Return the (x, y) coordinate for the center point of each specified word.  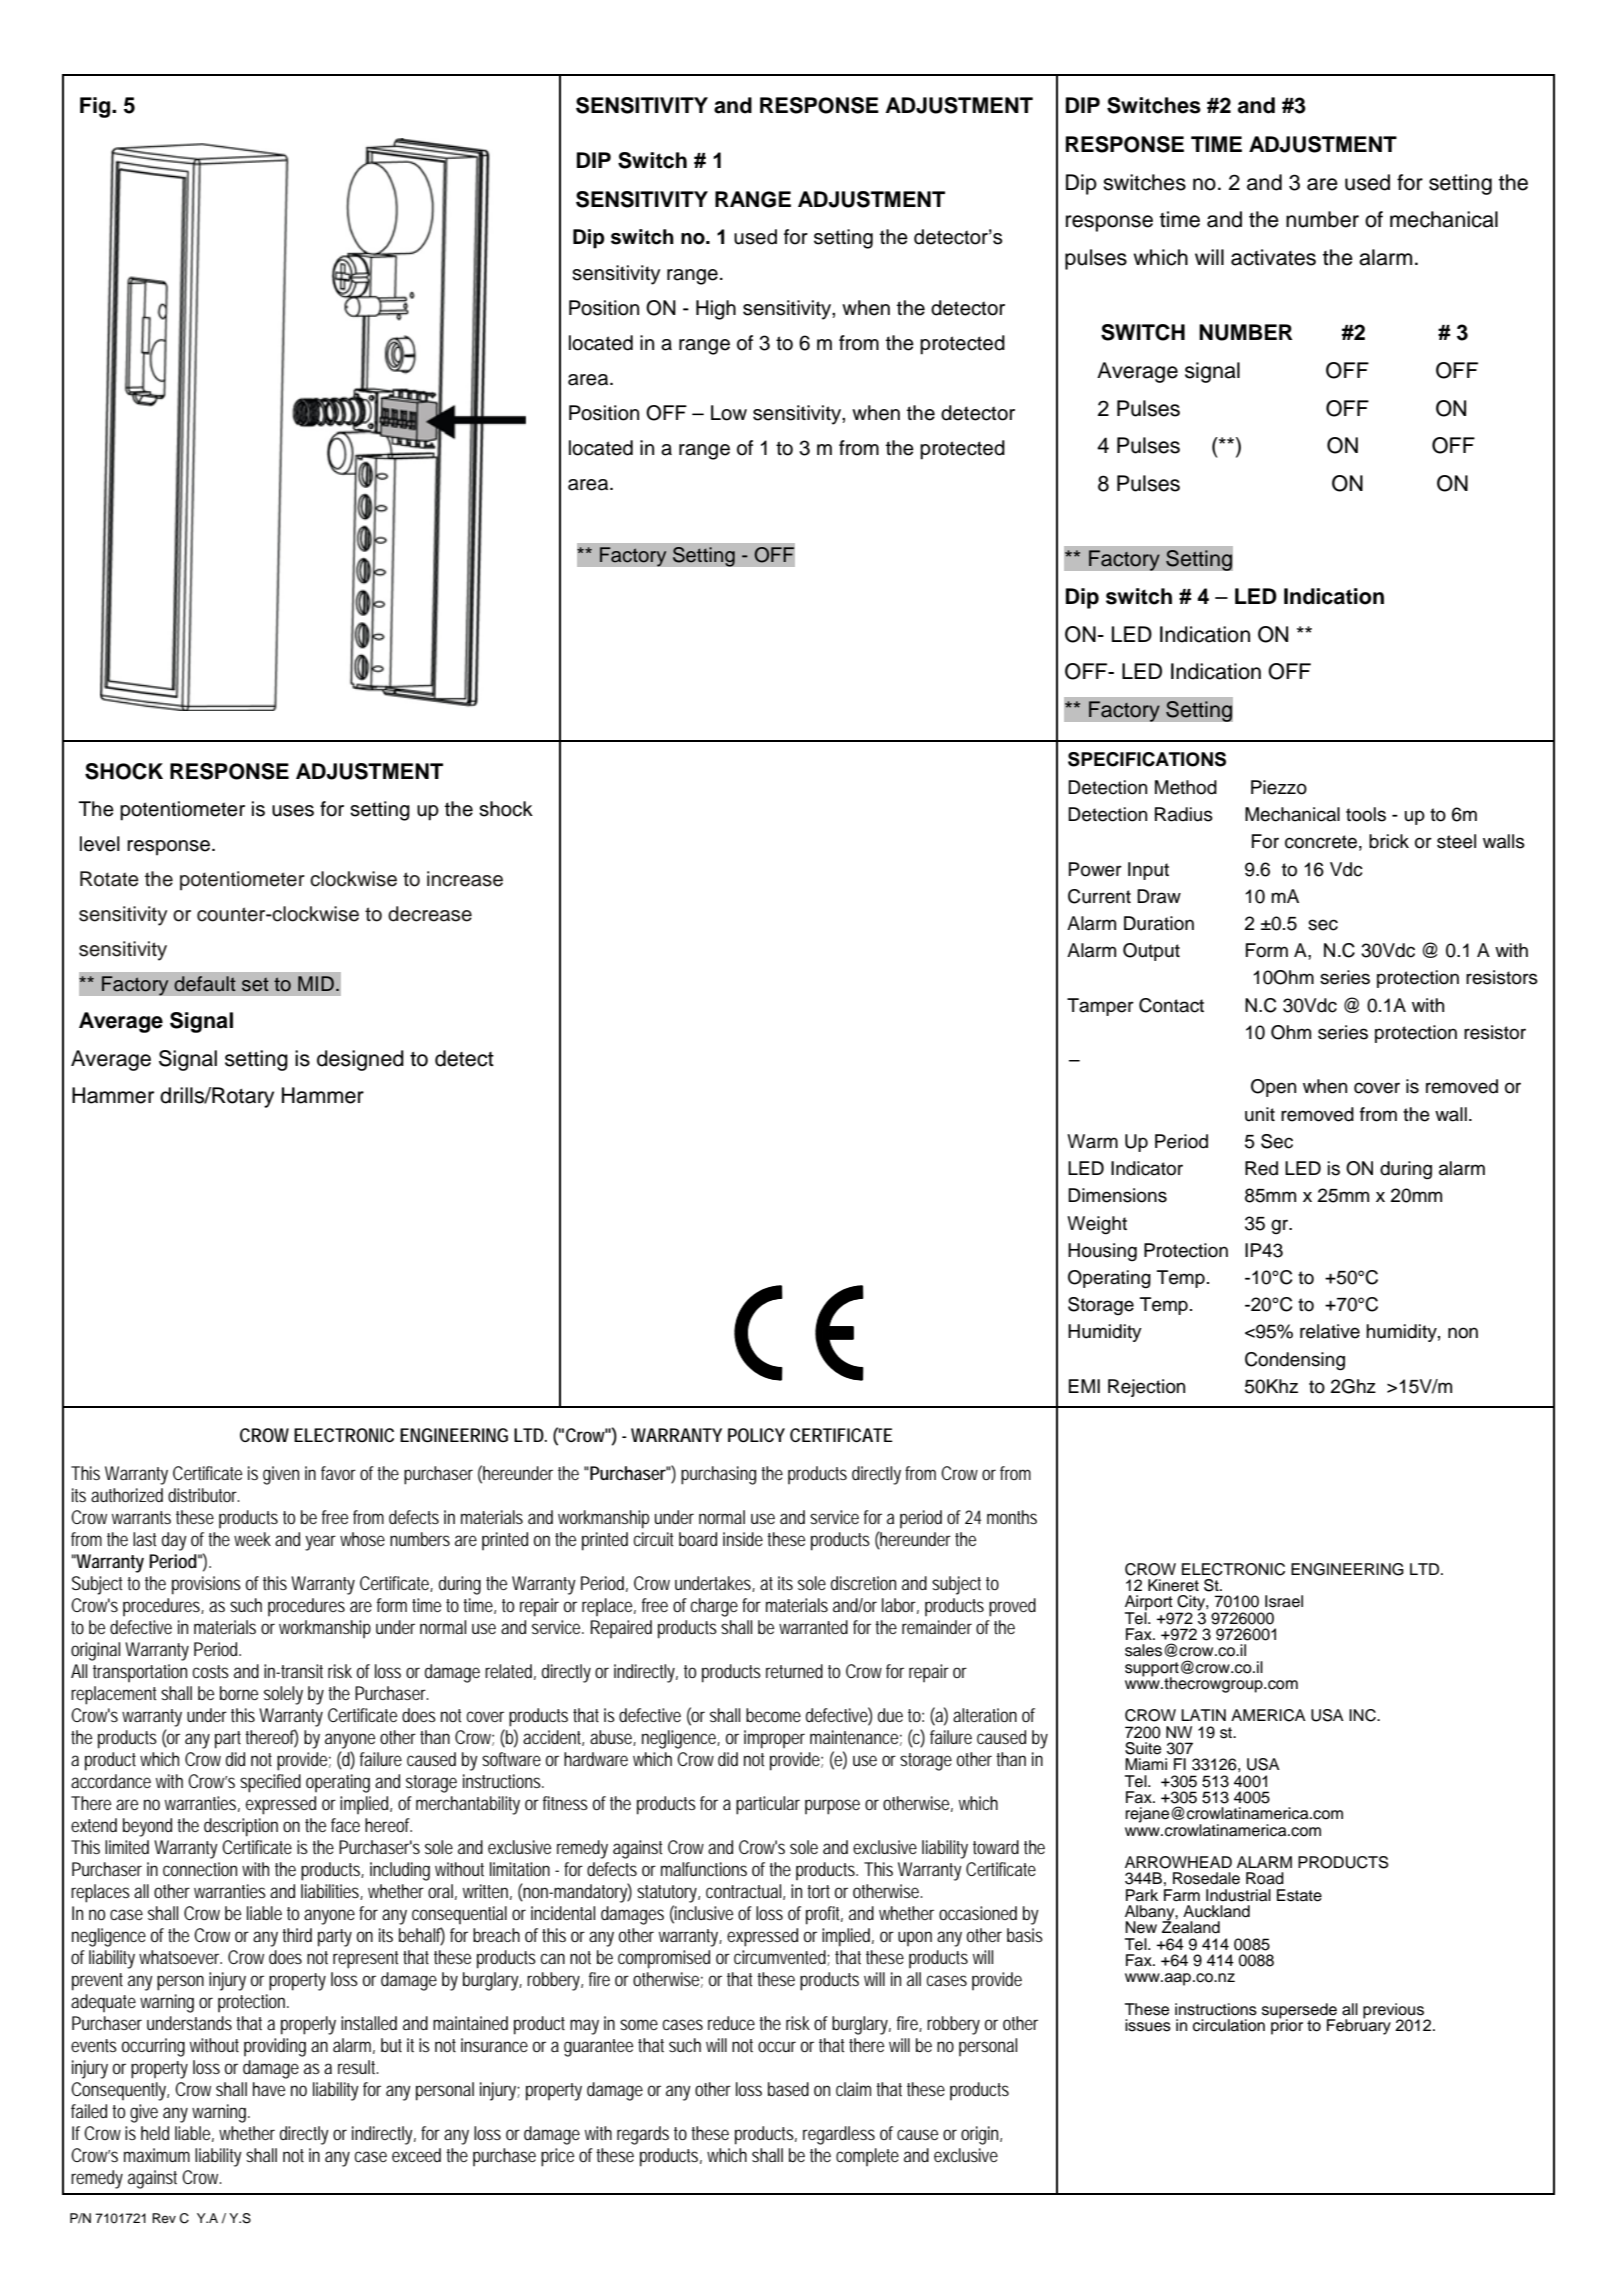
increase (465, 879)
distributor (203, 1495)
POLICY (756, 1435)
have (269, 2089)
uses (293, 811)
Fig (96, 107)
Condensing (1295, 1361)
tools (1366, 814)
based (788, 2089)
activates (1273, 257)
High (716, 310)
